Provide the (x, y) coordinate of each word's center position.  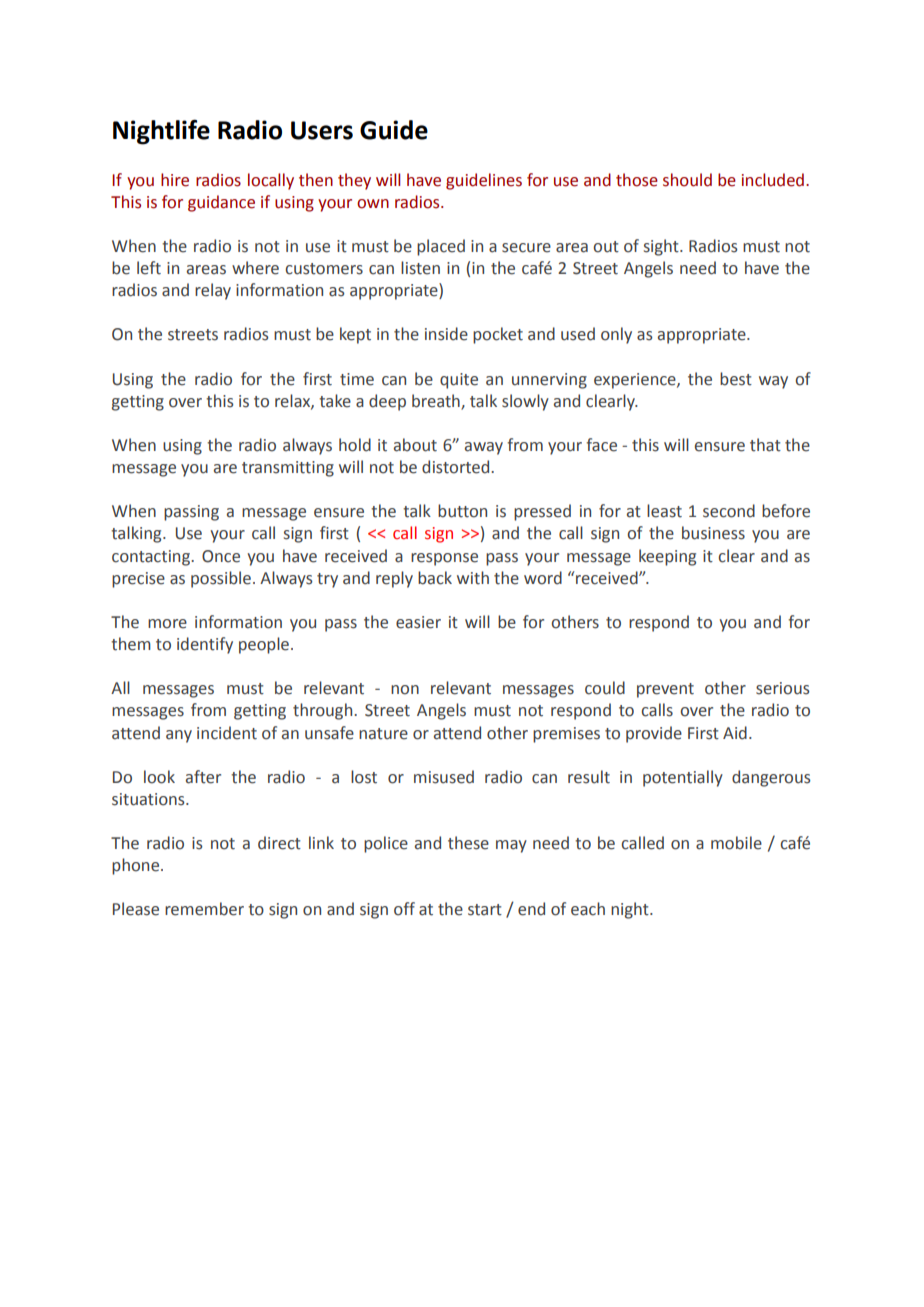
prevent (665, 690)
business (713, 533)
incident (227, 733)
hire (175, 180)
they (354, 181)
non (405, 690)
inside (446, 334)
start (485, 910)
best (736, 379)
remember (204, 909)
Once (221, 556)
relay (213, 291)
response (444, 559)
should (687, 180)
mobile (736, 843)
